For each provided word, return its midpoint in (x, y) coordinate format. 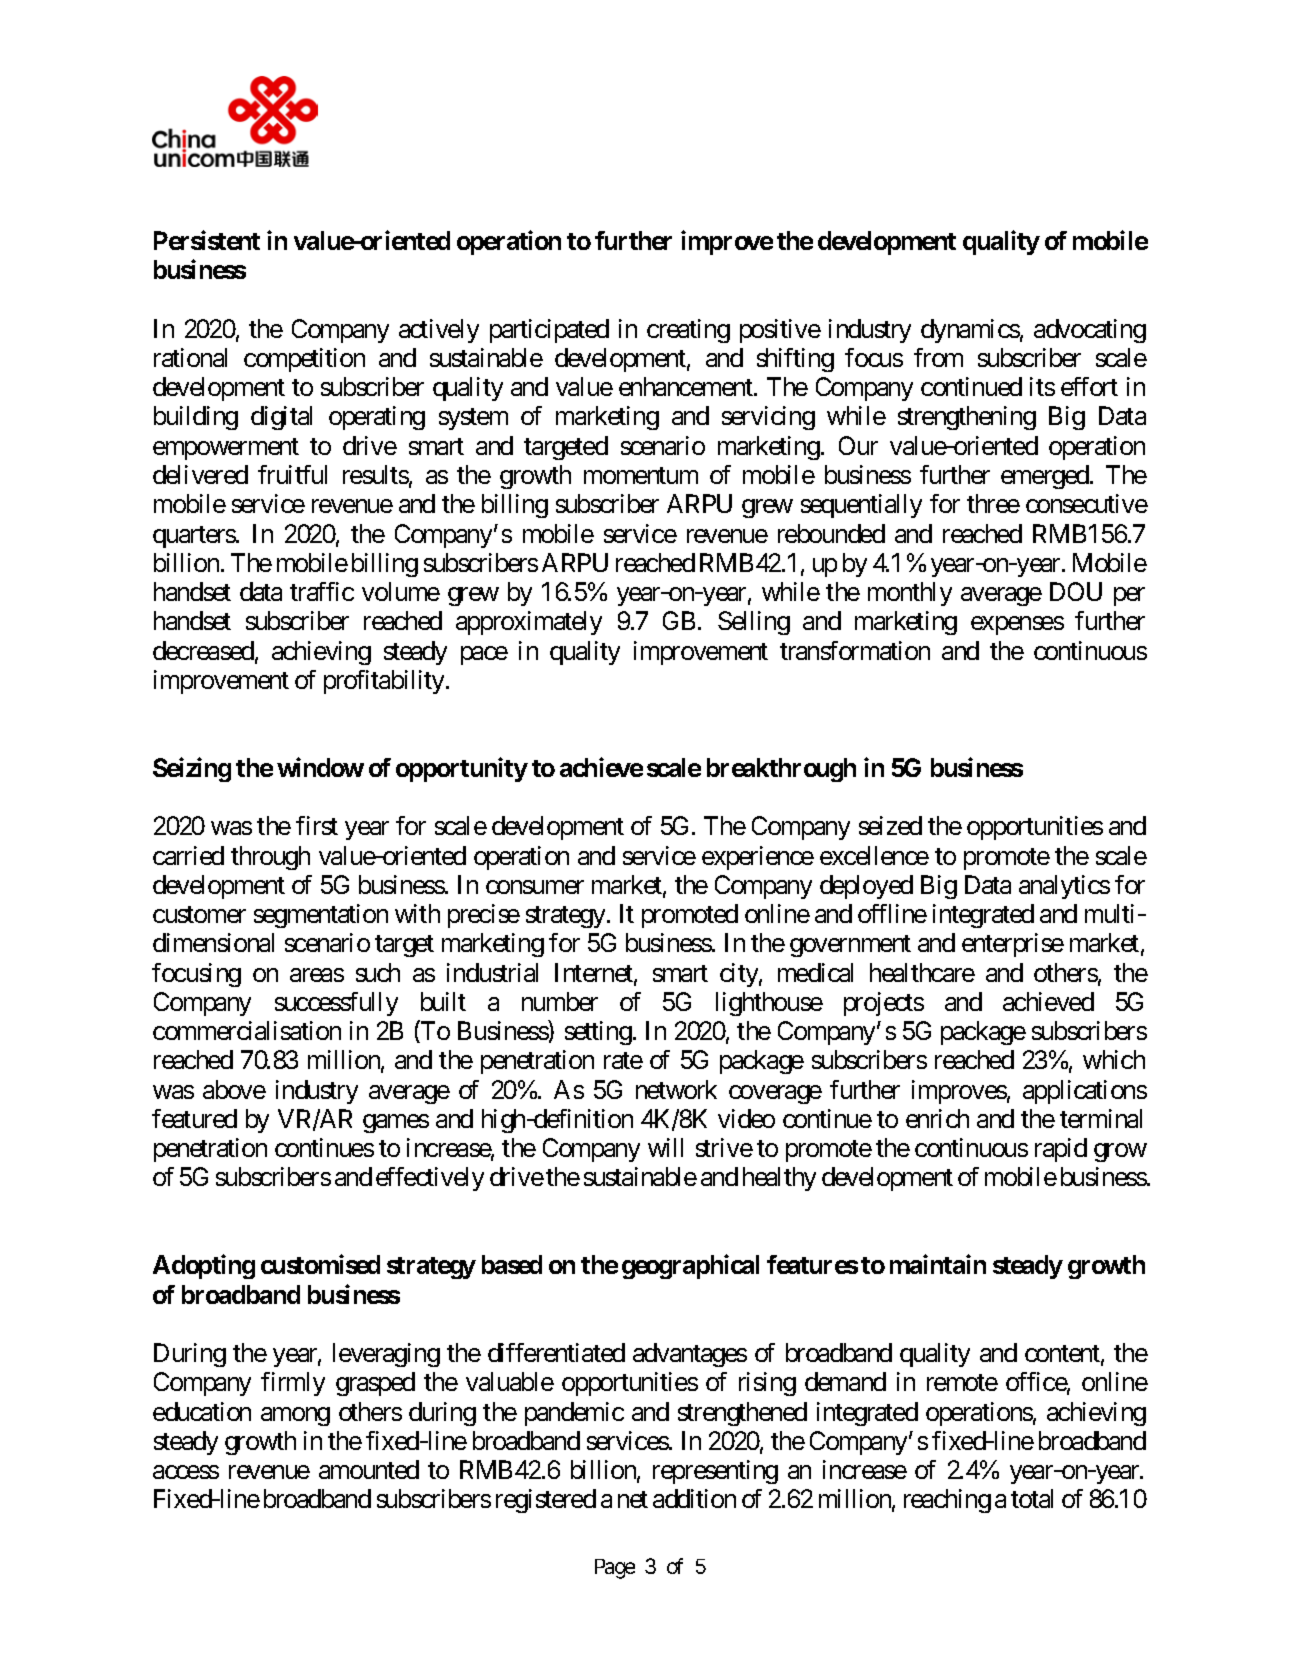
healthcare (922, 972)
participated (549, 331)
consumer (535, 887)
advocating (1090, 331)
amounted (369, 1469)
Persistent (207, 240)
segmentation (321, 916)
